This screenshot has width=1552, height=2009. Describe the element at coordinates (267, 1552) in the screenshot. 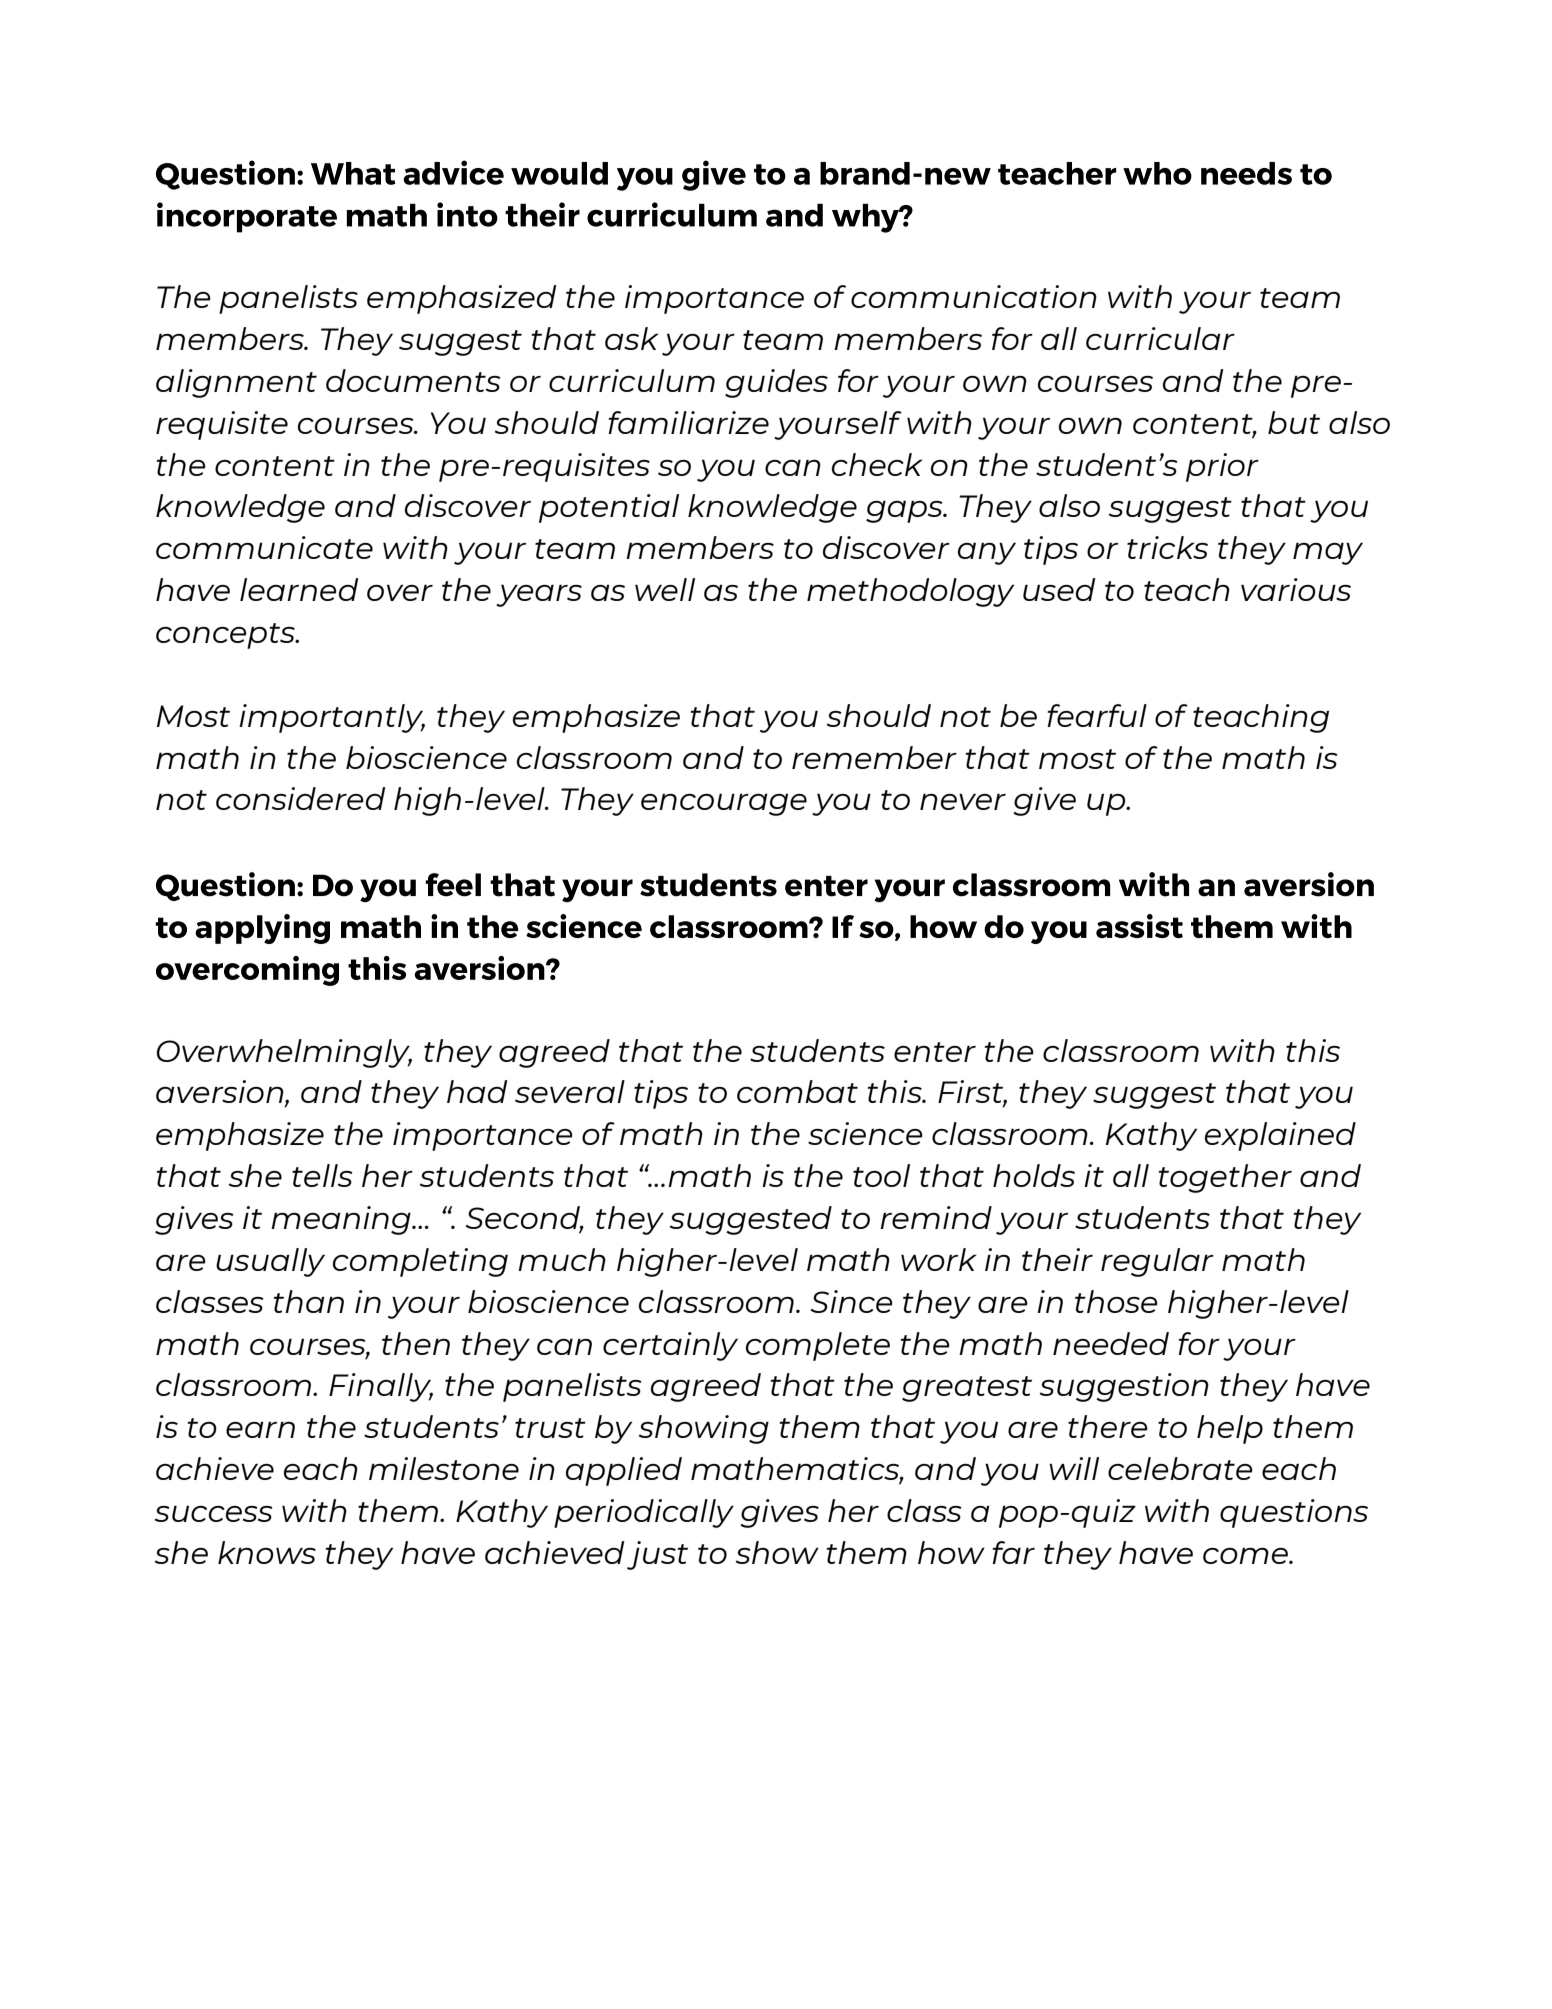

I see `knows` at that location.
